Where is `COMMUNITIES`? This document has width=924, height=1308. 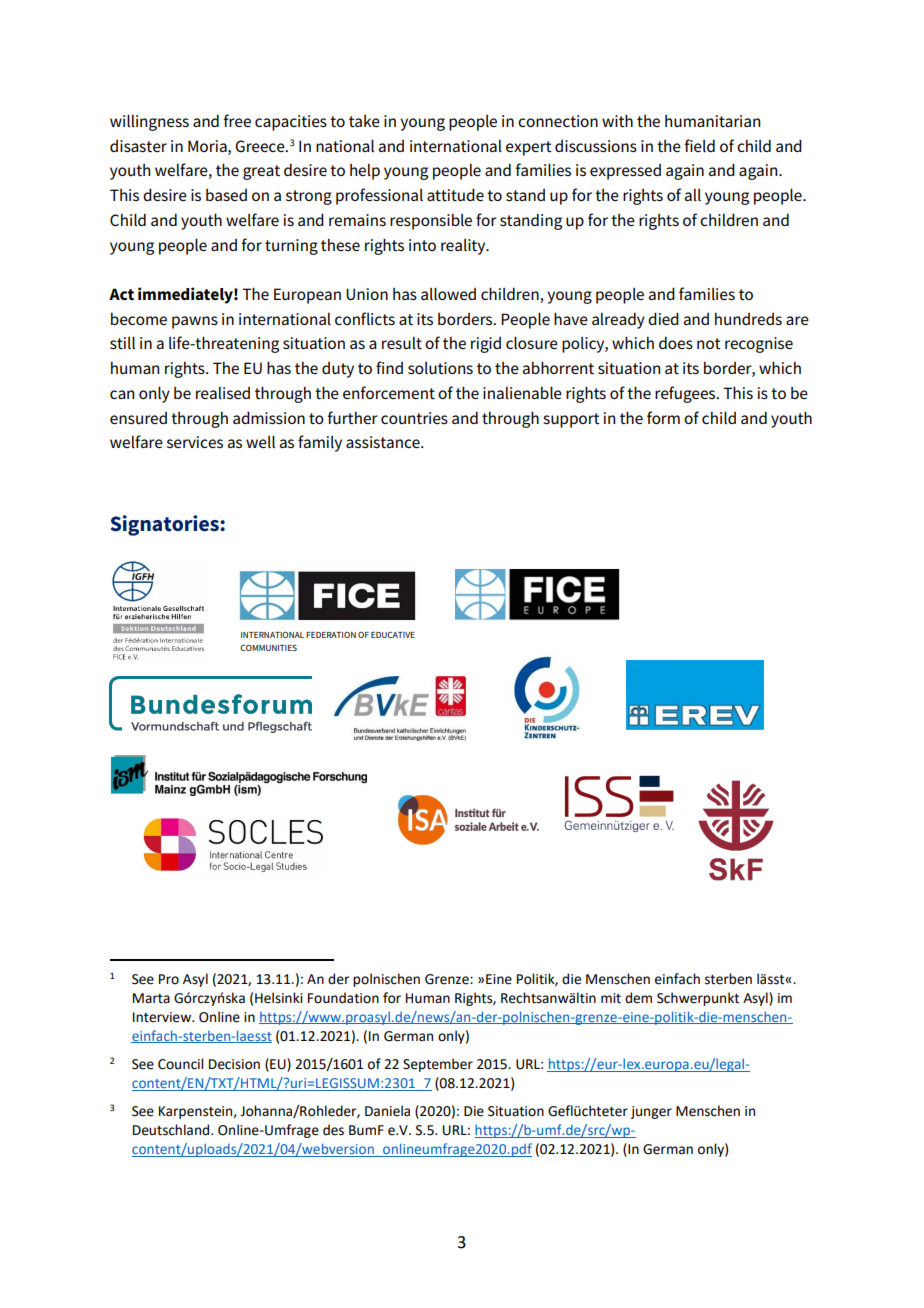
COMMUNITIES is located at coordinates (268, 647).
